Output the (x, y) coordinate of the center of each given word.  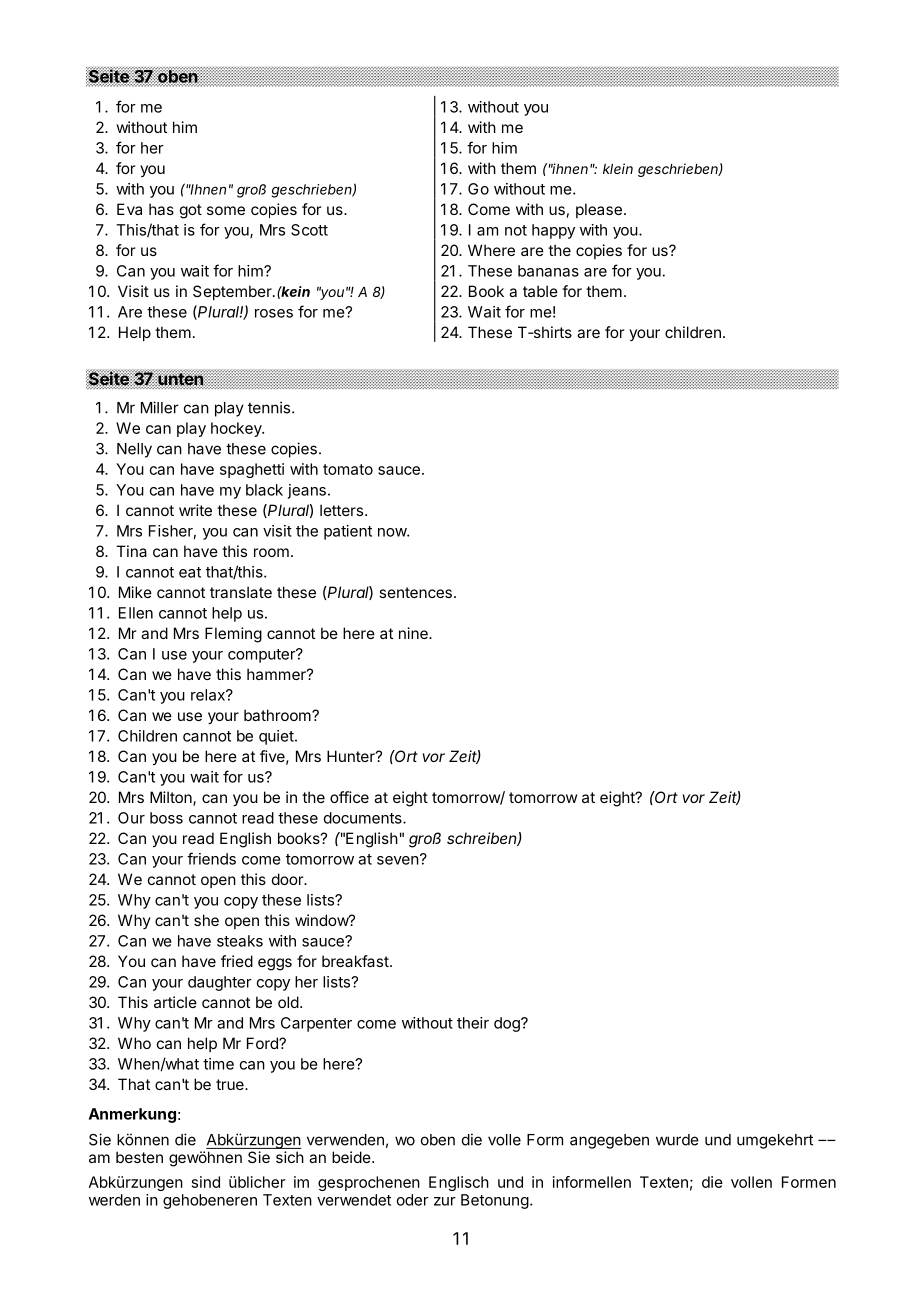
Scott (309, 230)
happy (553, 231)
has (161, 209)
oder (413, 1200)
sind (206, 1182)
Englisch (459, 1183)
